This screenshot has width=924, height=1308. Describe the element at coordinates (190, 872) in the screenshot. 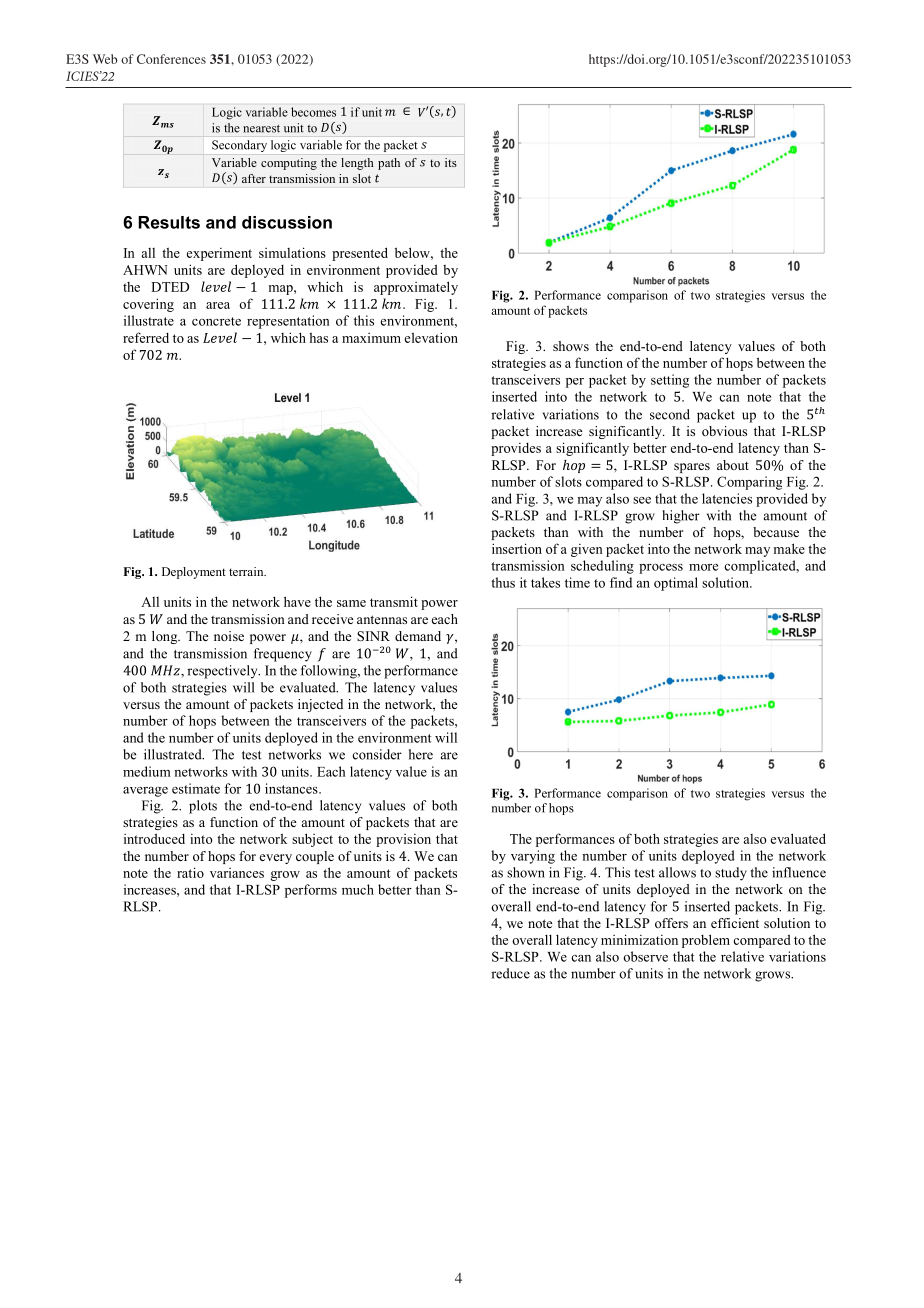

I see `ratio` at that location.
